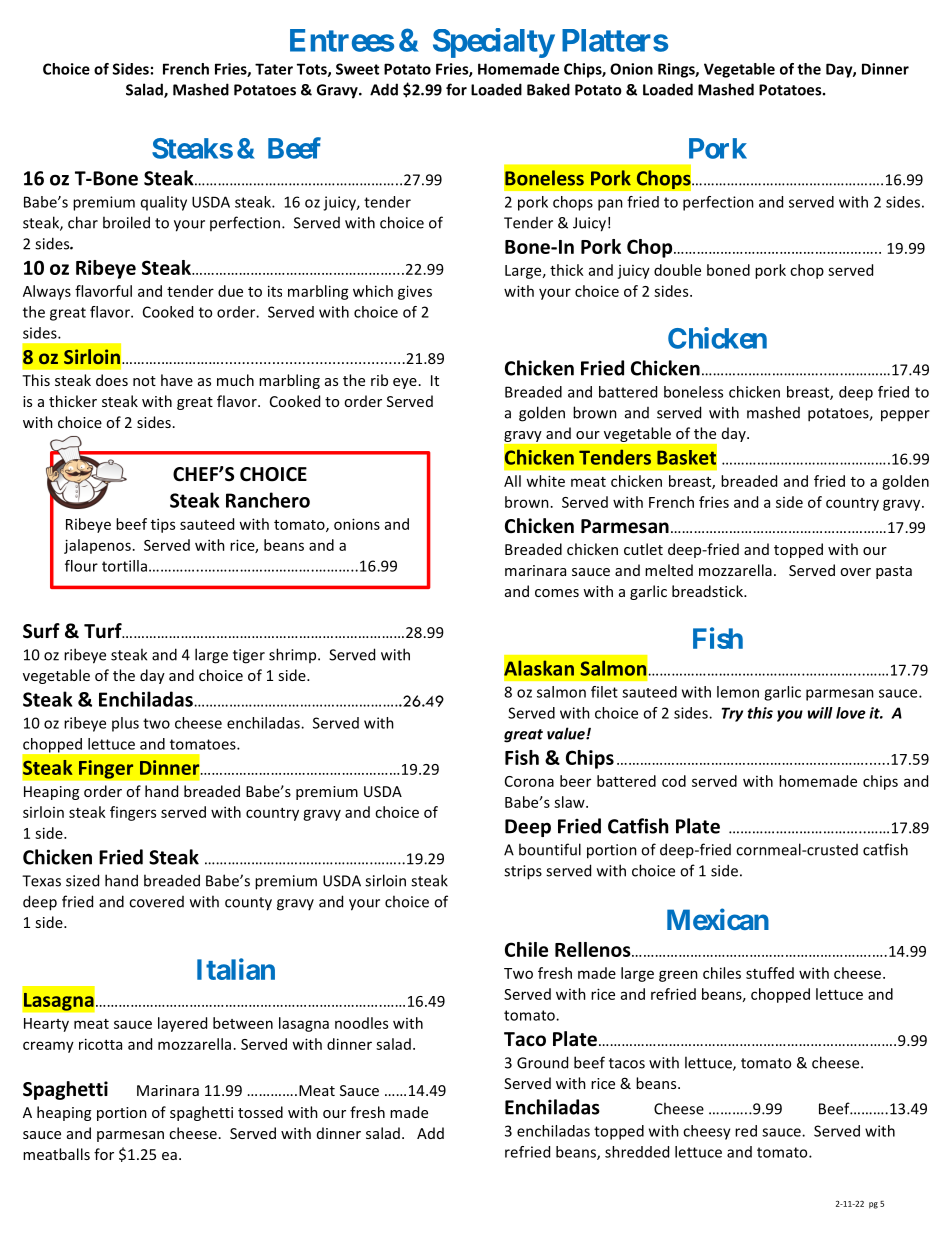  I want to click on pasta, so click(894, 572).
